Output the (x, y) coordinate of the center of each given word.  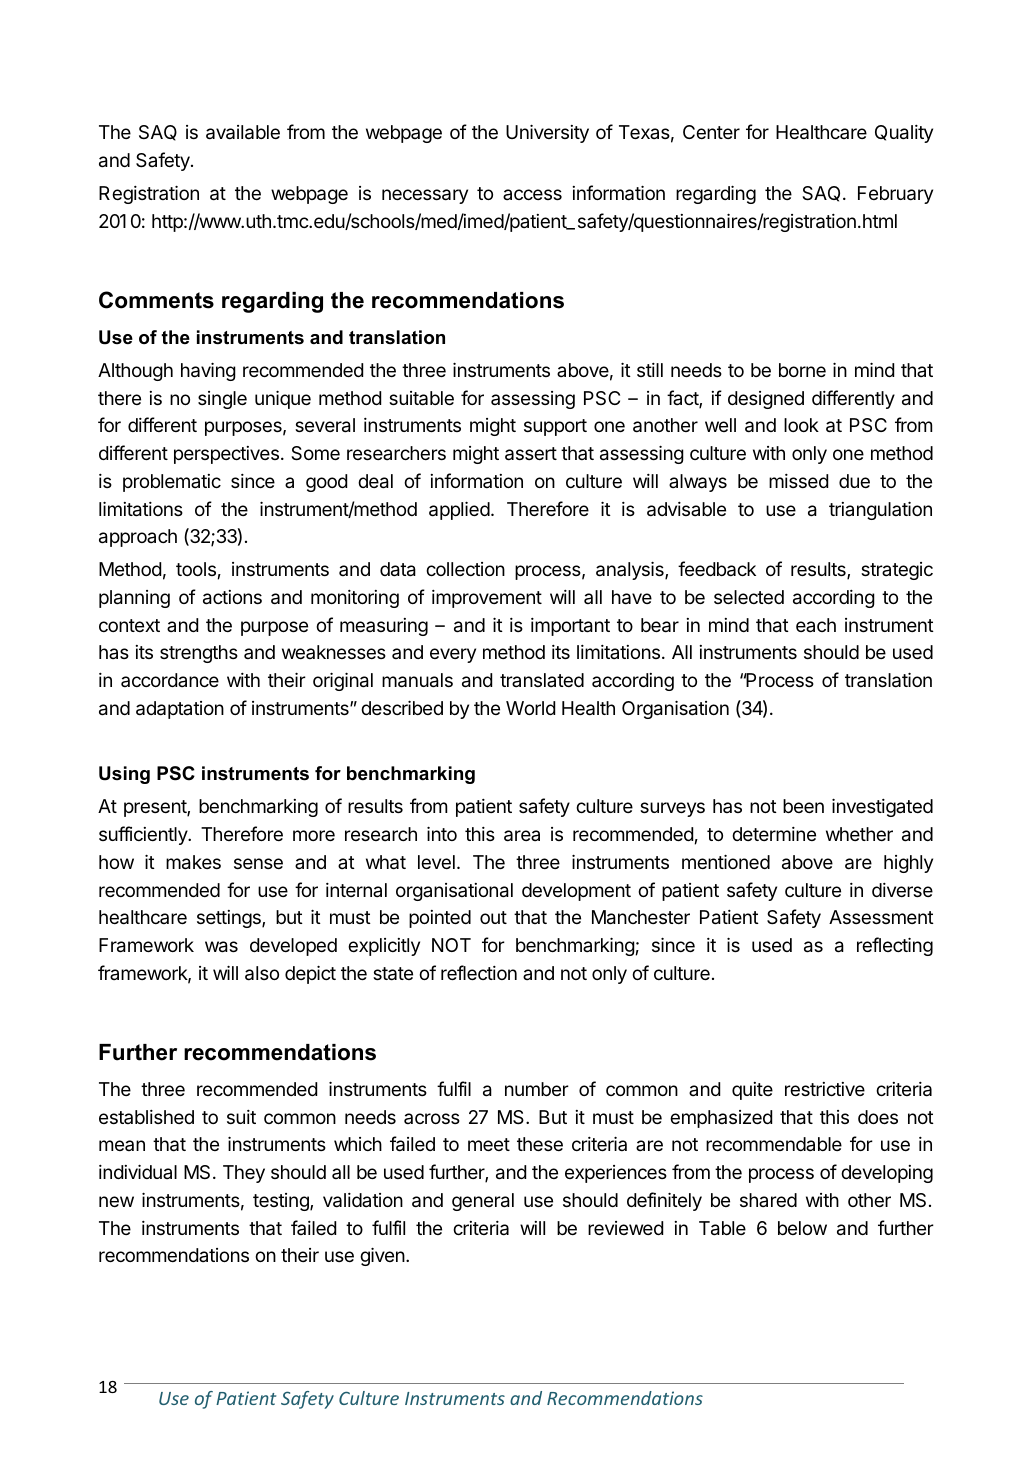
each (816, 625)
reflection (479, 972)
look (801, 425)
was (221, 947)
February (895, 195)
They (244, 1174)
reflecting (895, 946)
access (532, 194)
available (243, 132)
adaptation (180, 710)
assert (531, 454)
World (530, 708)
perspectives (226, 455)
